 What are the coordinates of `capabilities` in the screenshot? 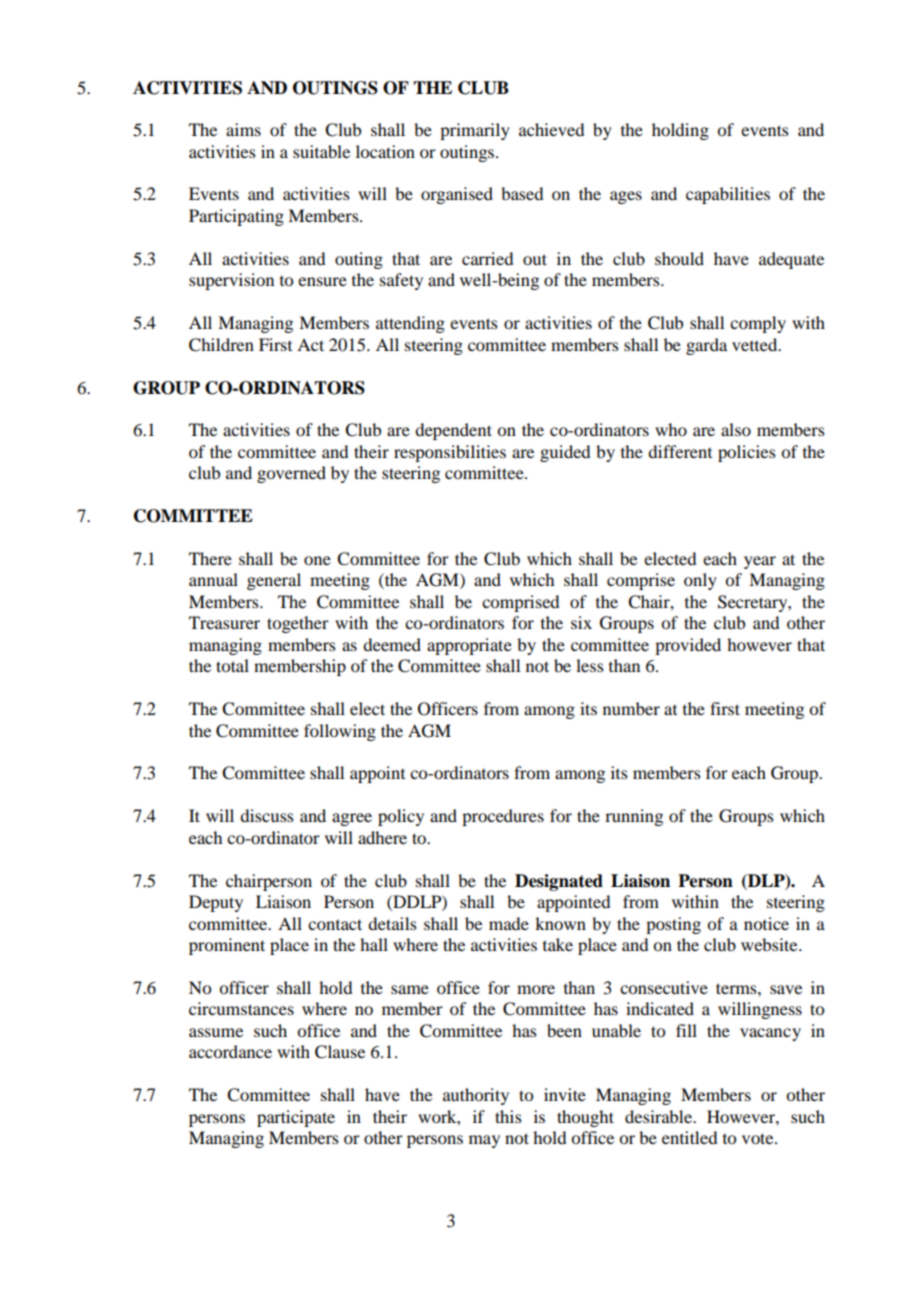 It's located at (728, 195).
